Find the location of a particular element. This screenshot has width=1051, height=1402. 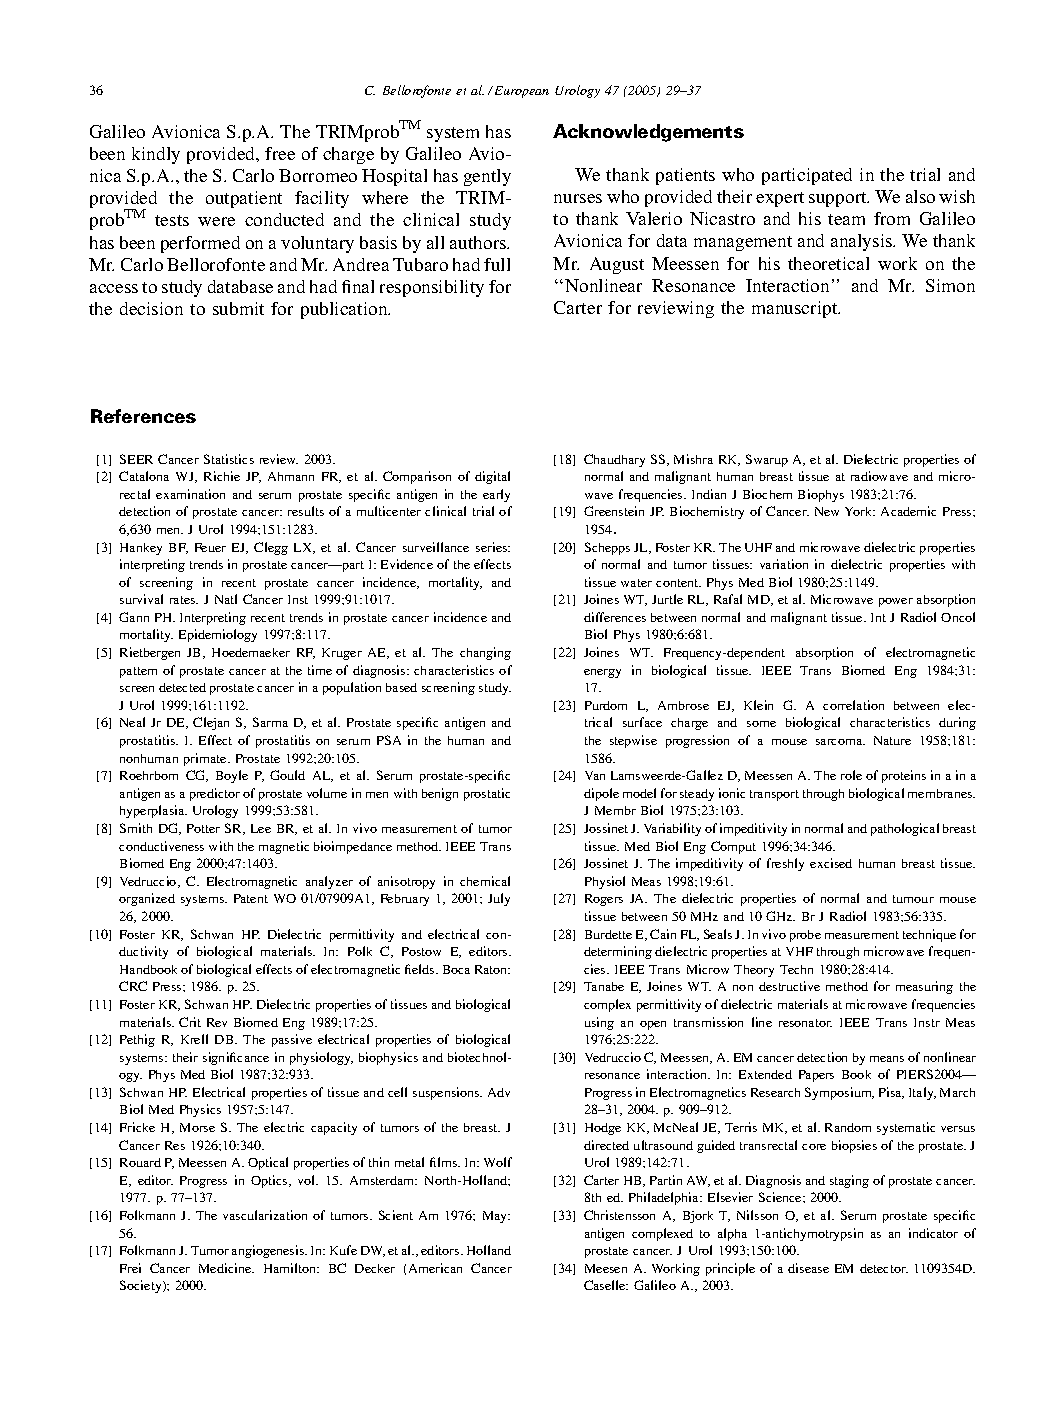

support is located at coordinates (839, 199).
